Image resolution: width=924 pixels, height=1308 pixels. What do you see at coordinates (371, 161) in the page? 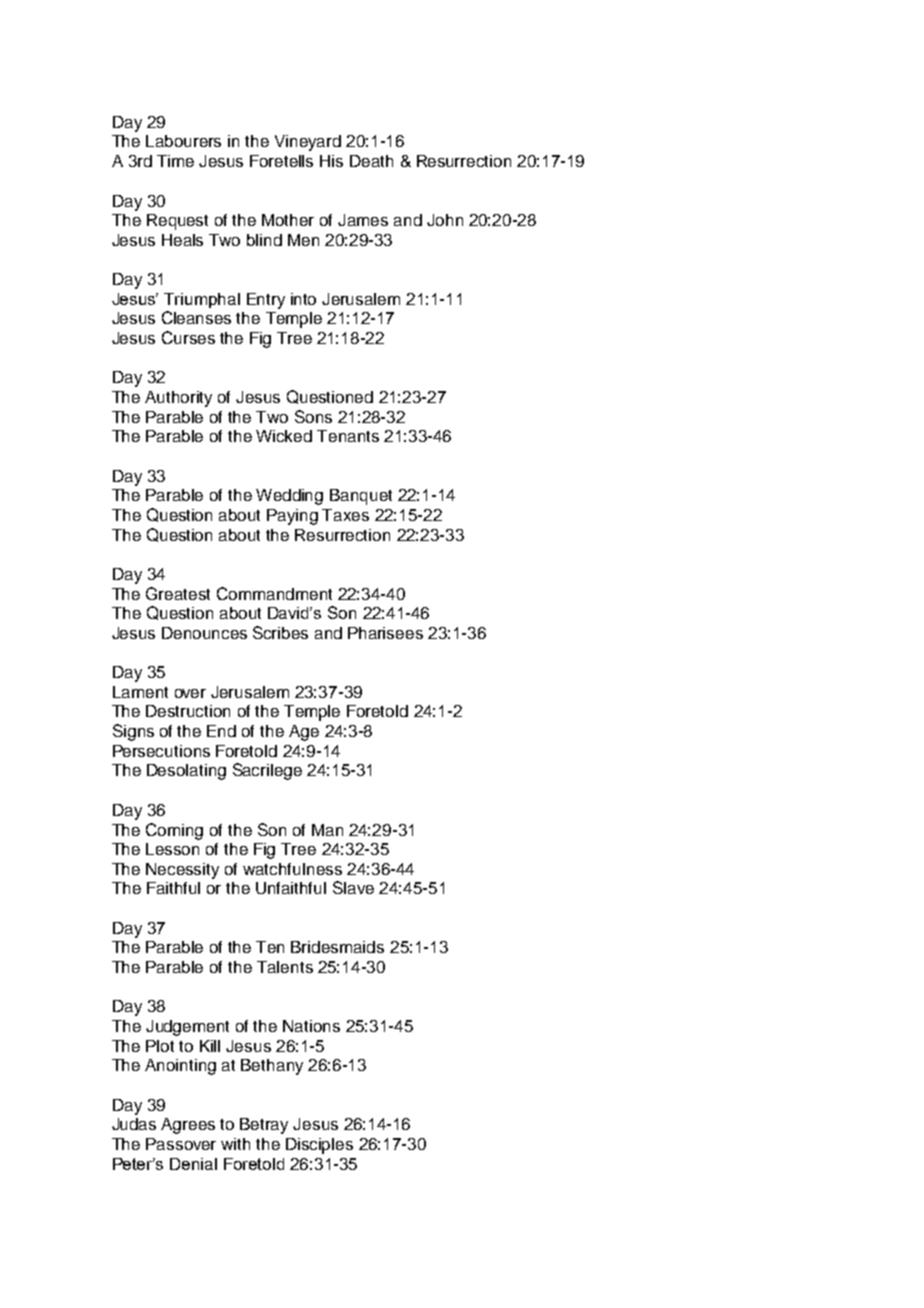
I see `Death` at bounding box center [371, 161].
